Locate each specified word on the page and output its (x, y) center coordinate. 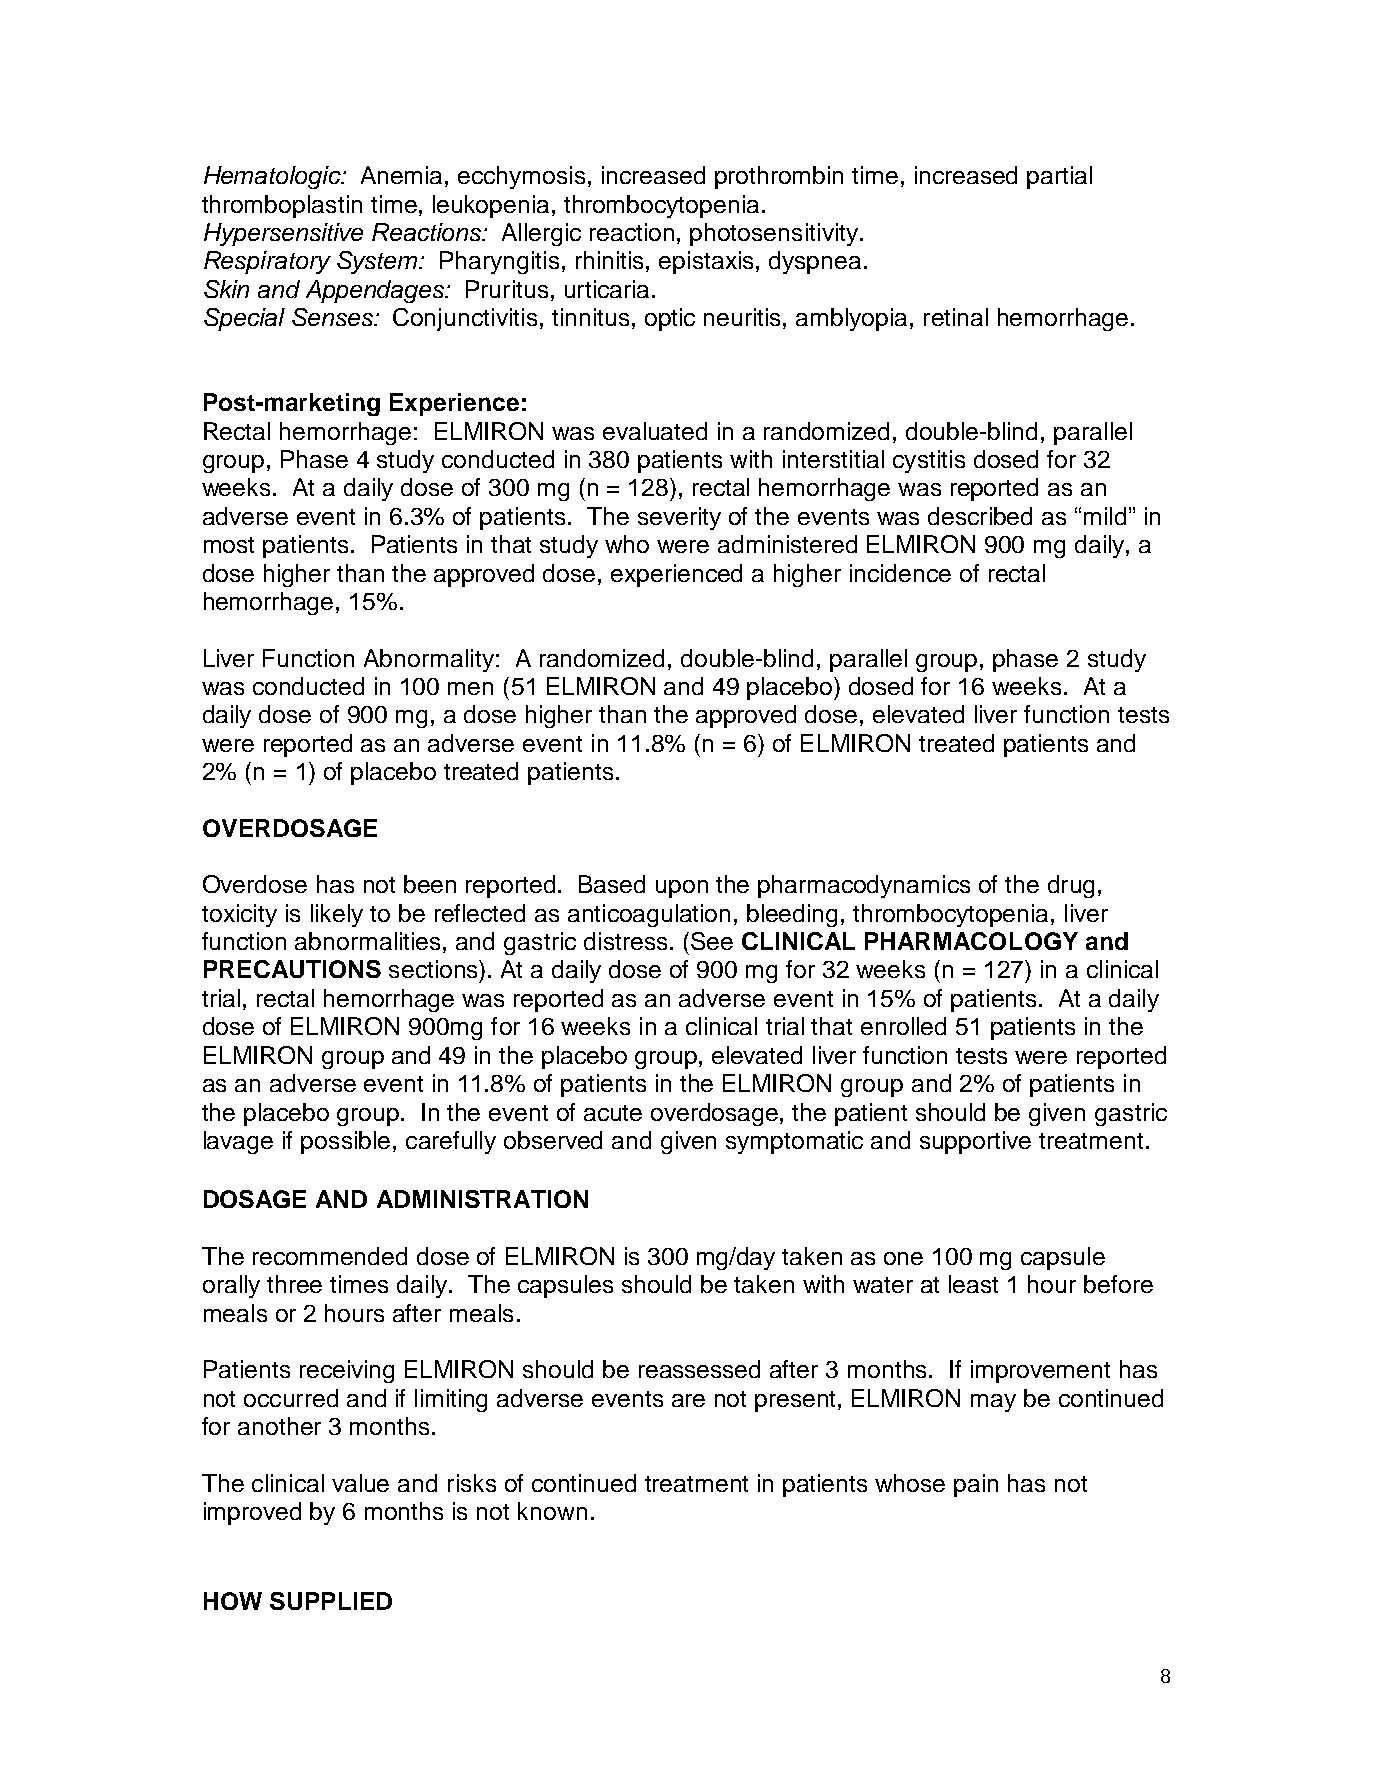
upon (682, 889)
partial (1059, 177)
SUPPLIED (331, 1601)
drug (1071, 886)
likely (337, 915)
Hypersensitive (283, 234)
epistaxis (706, 262)
